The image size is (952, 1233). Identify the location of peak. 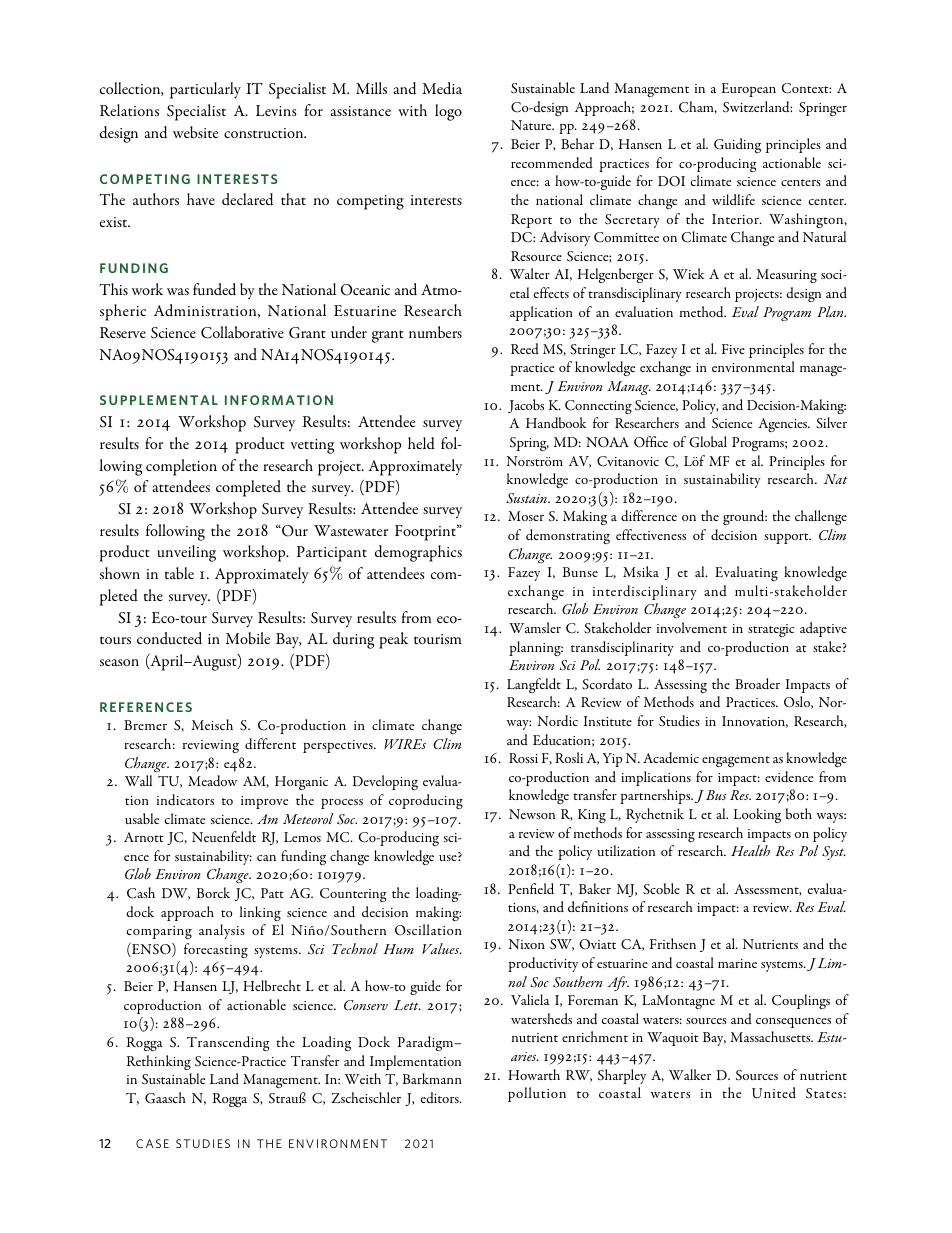
(393, 640).
